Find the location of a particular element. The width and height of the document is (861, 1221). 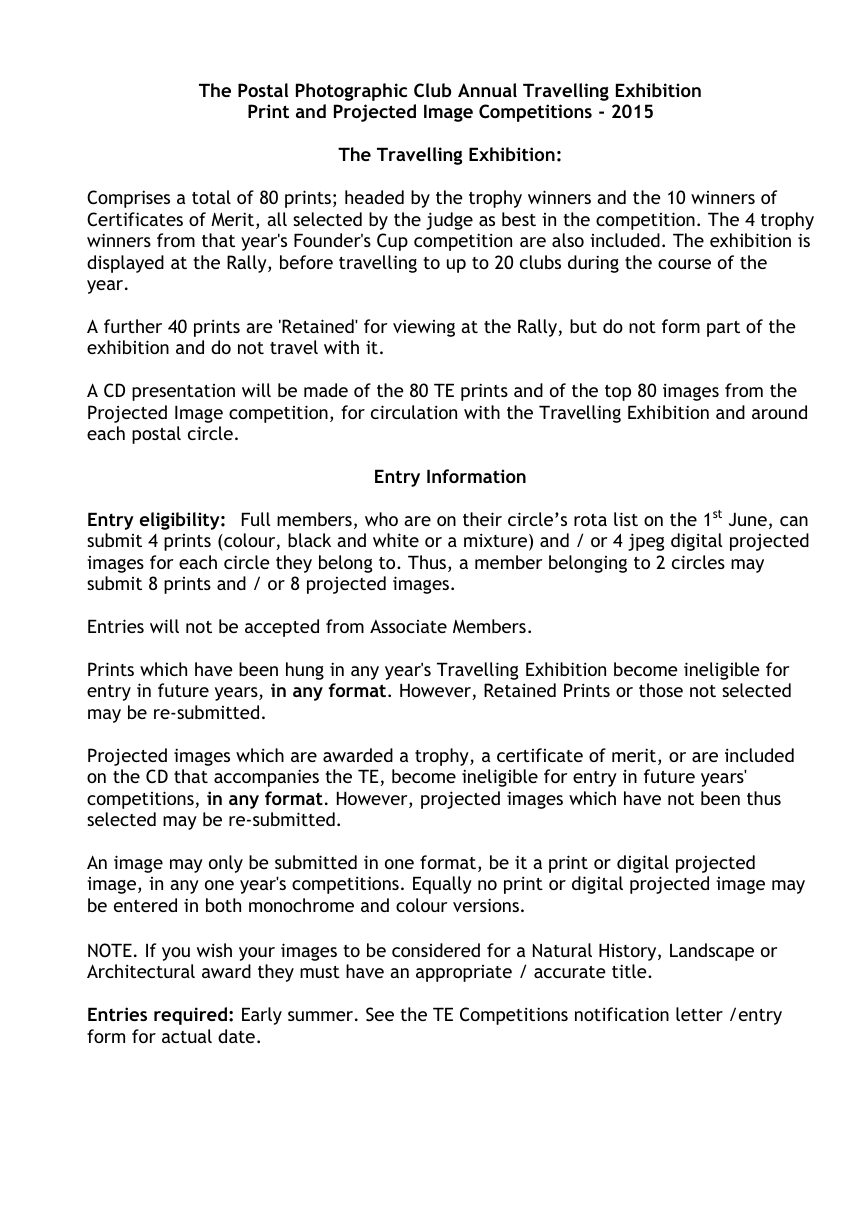

those is located at coordinates (661, 690).
